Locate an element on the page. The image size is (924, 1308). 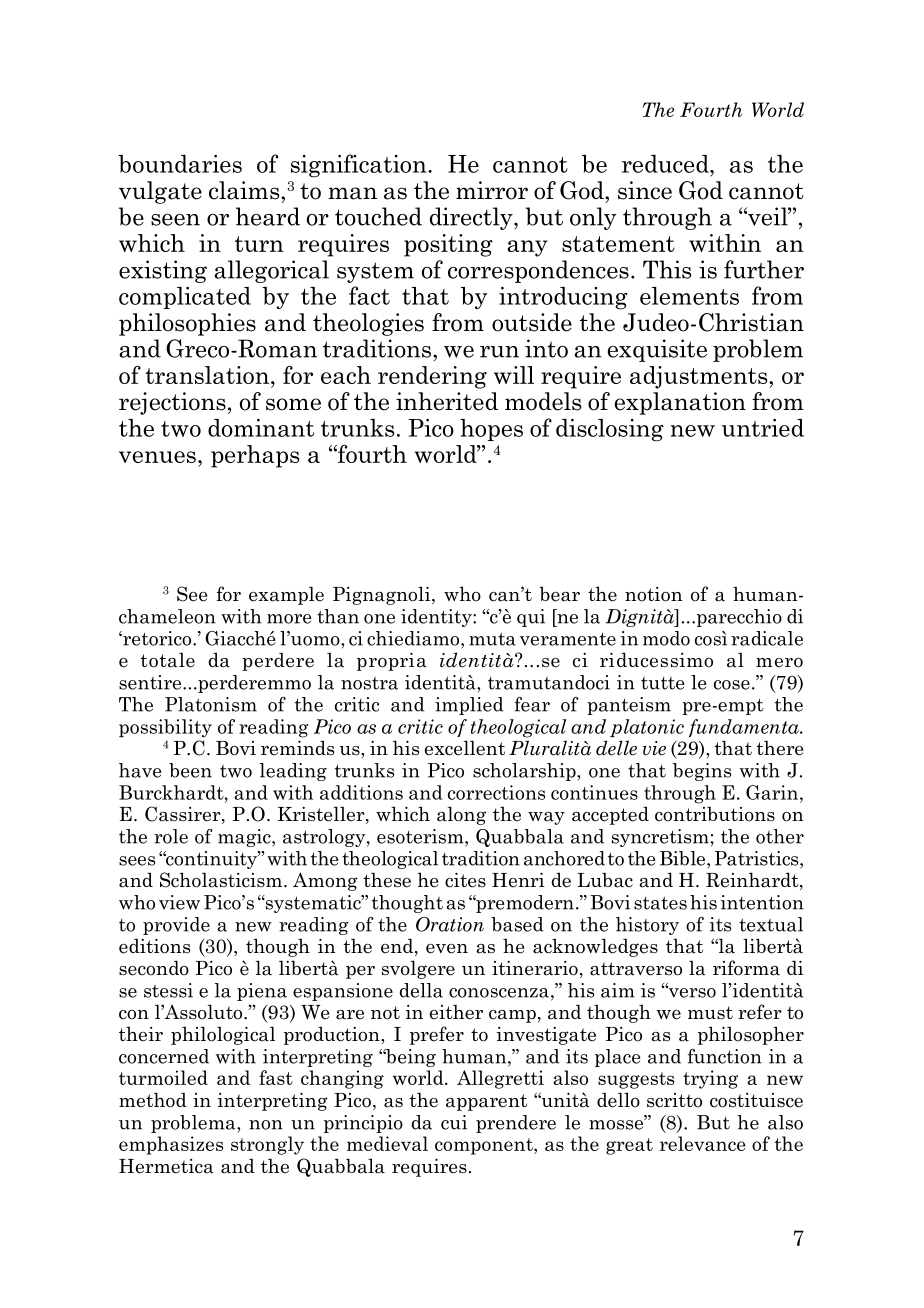
cui is located at coordinates (454, 1122).
